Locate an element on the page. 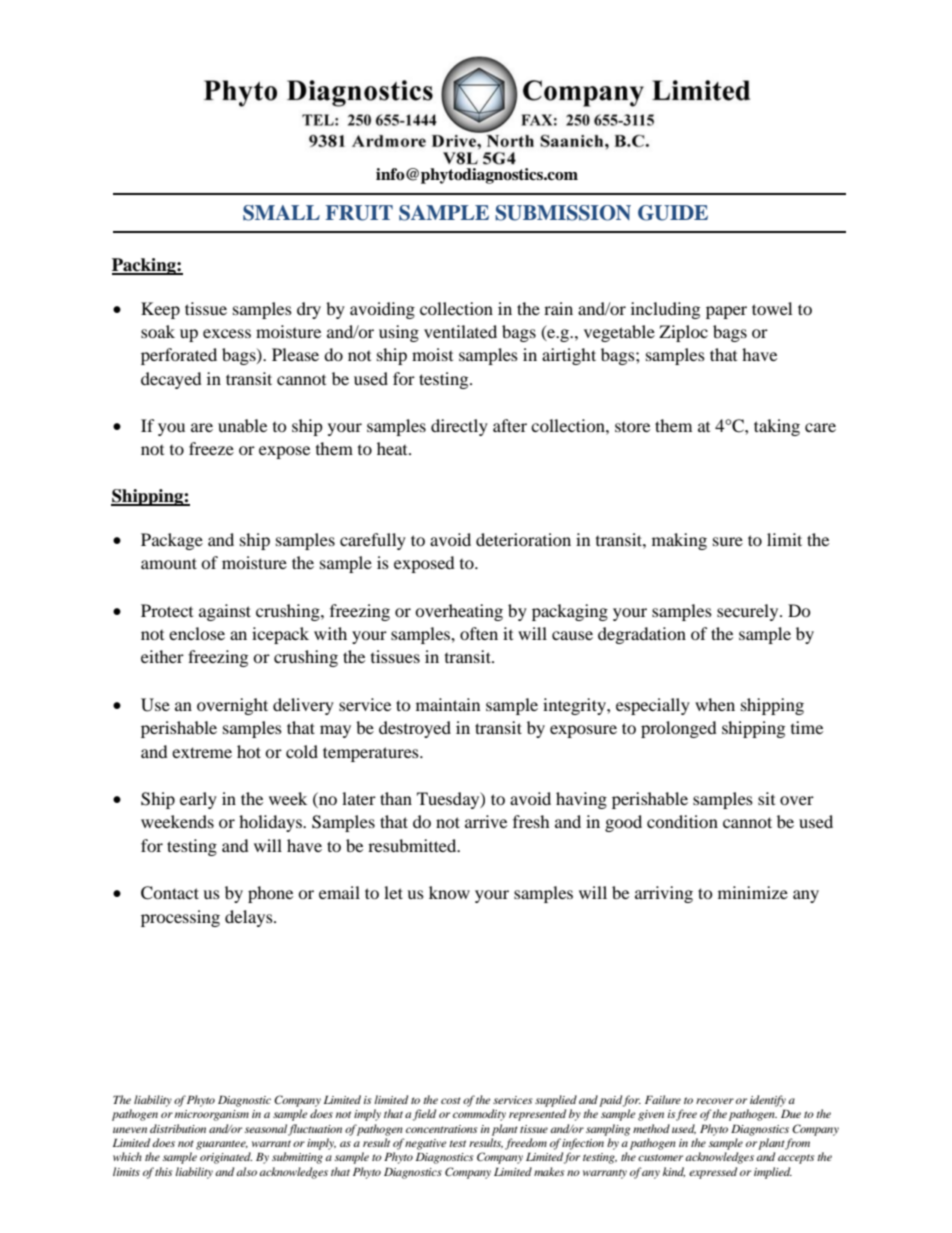 This image has width=952, height=1233. maintain is located at coordinates (448, 704).
